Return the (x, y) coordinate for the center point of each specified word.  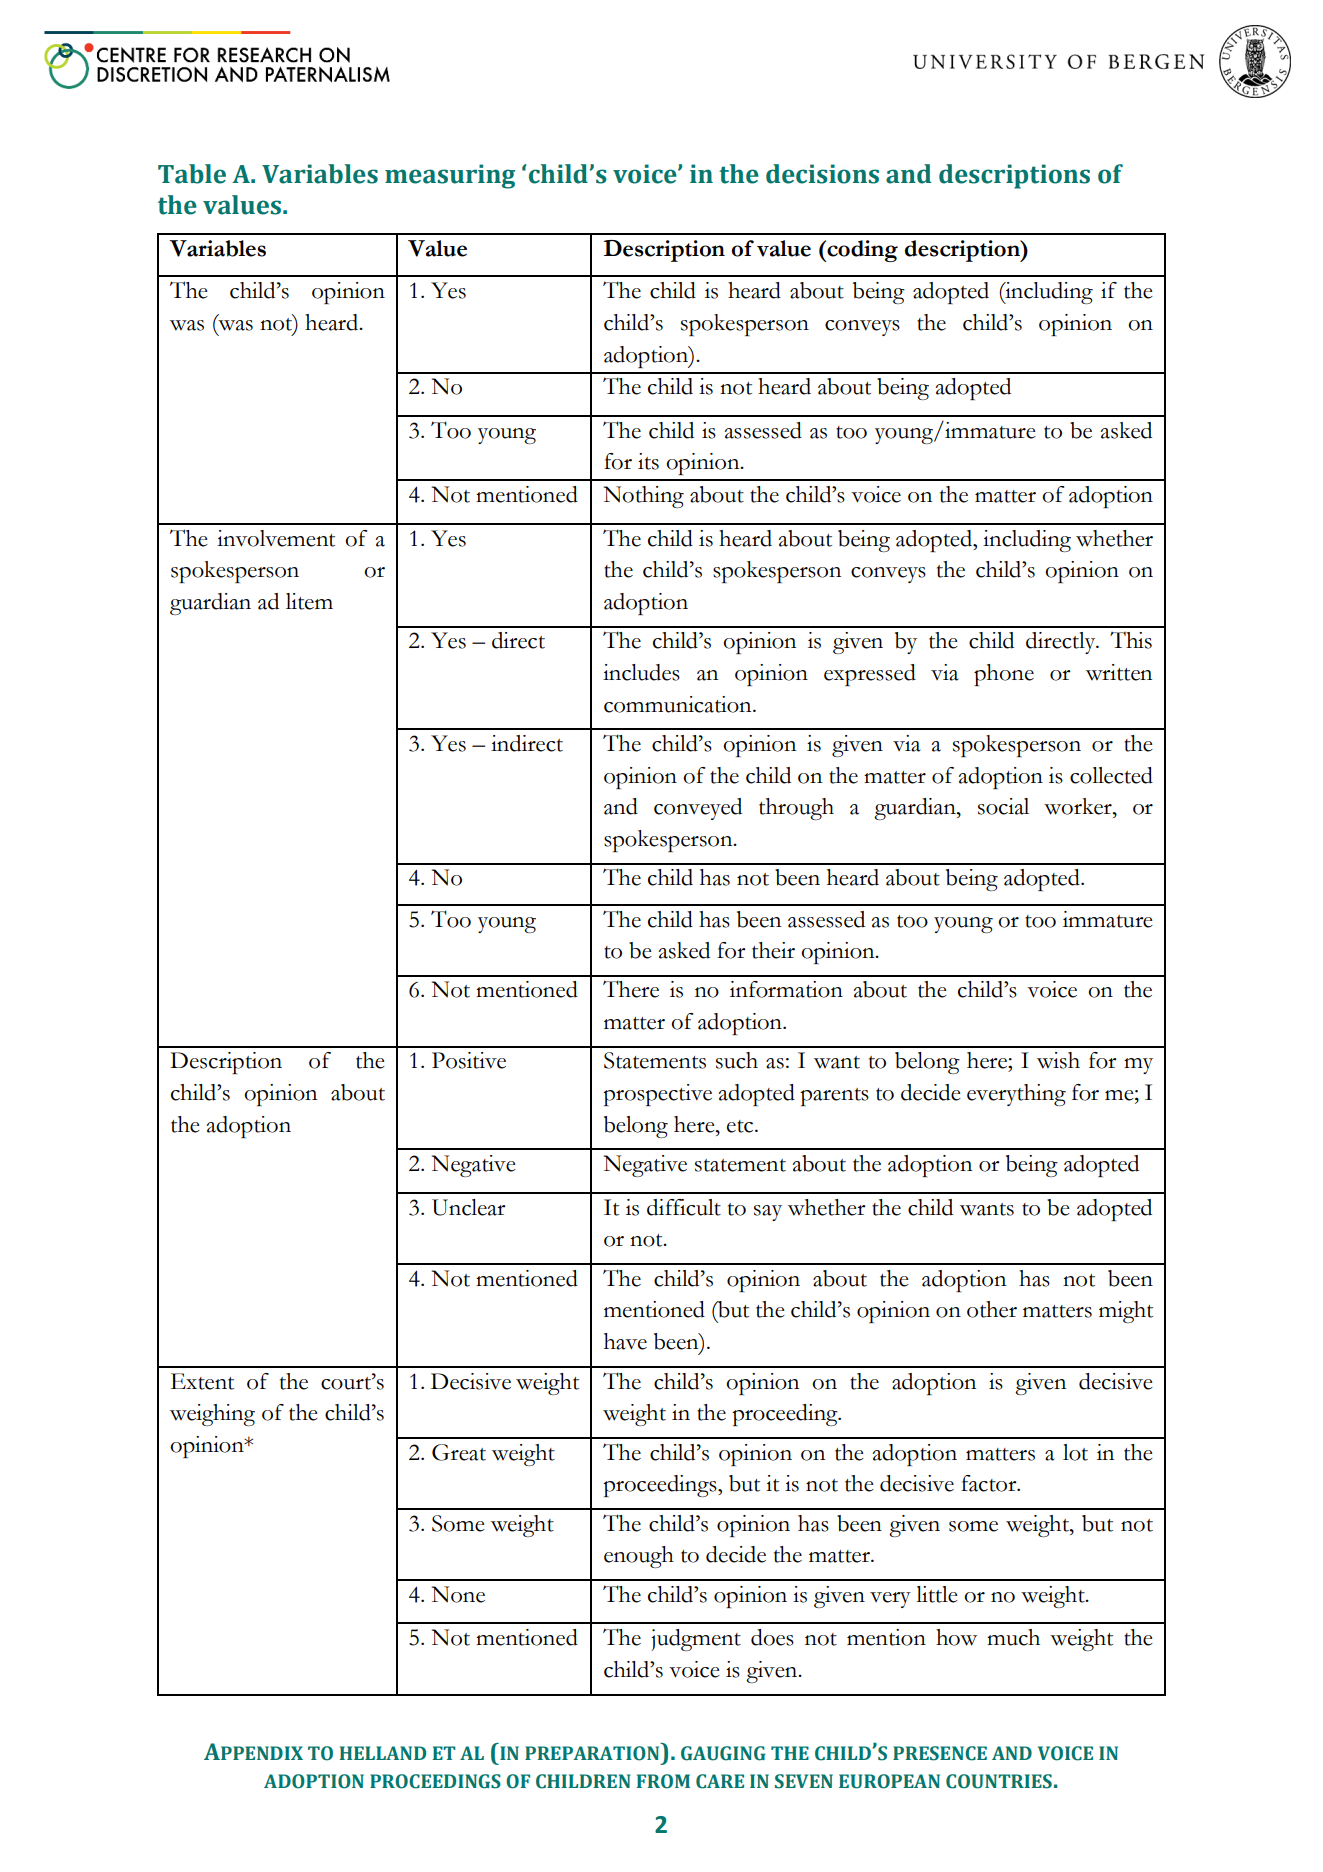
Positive (469, 1060)
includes (641, 672)
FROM (663, 1781)
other (992, 1309)
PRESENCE (940, 1753)
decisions (822, 174)
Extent (202, 1381)
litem (309, 601)
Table (192, 174)
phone (1004, 675)
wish (1058, 1060)
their (773, 950)
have (625, 1341)
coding (861, 251)
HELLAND (382, 1753)
